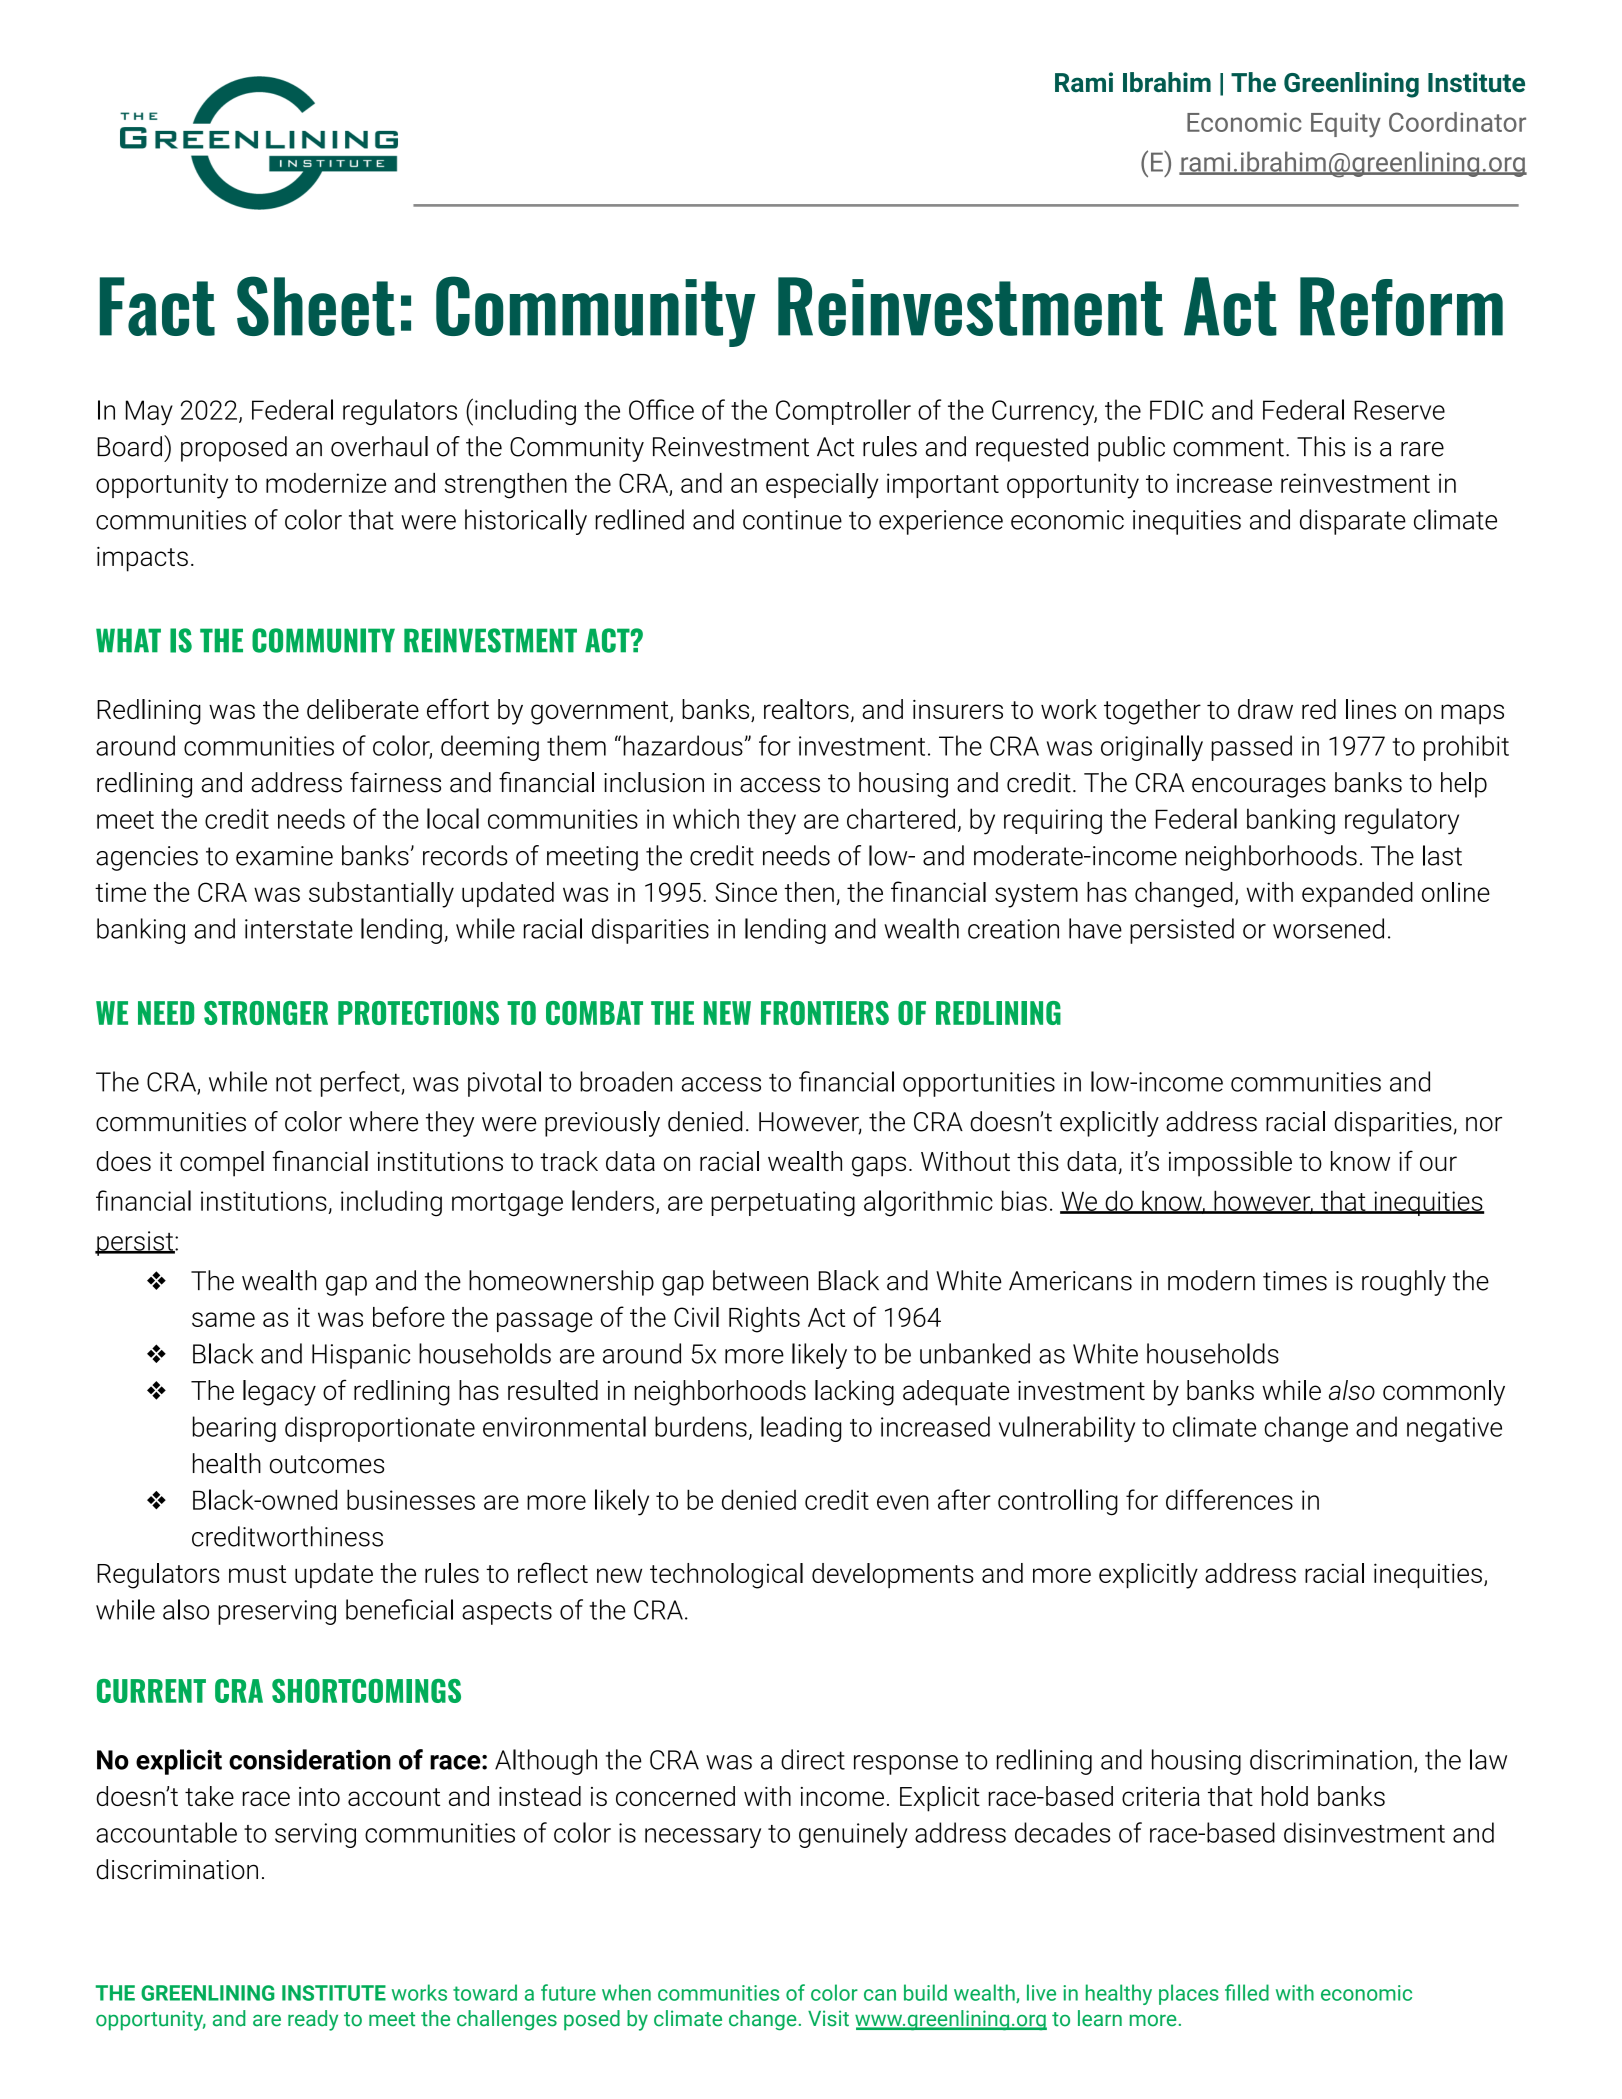  I want to click on Equity, so click(1346, 125).
